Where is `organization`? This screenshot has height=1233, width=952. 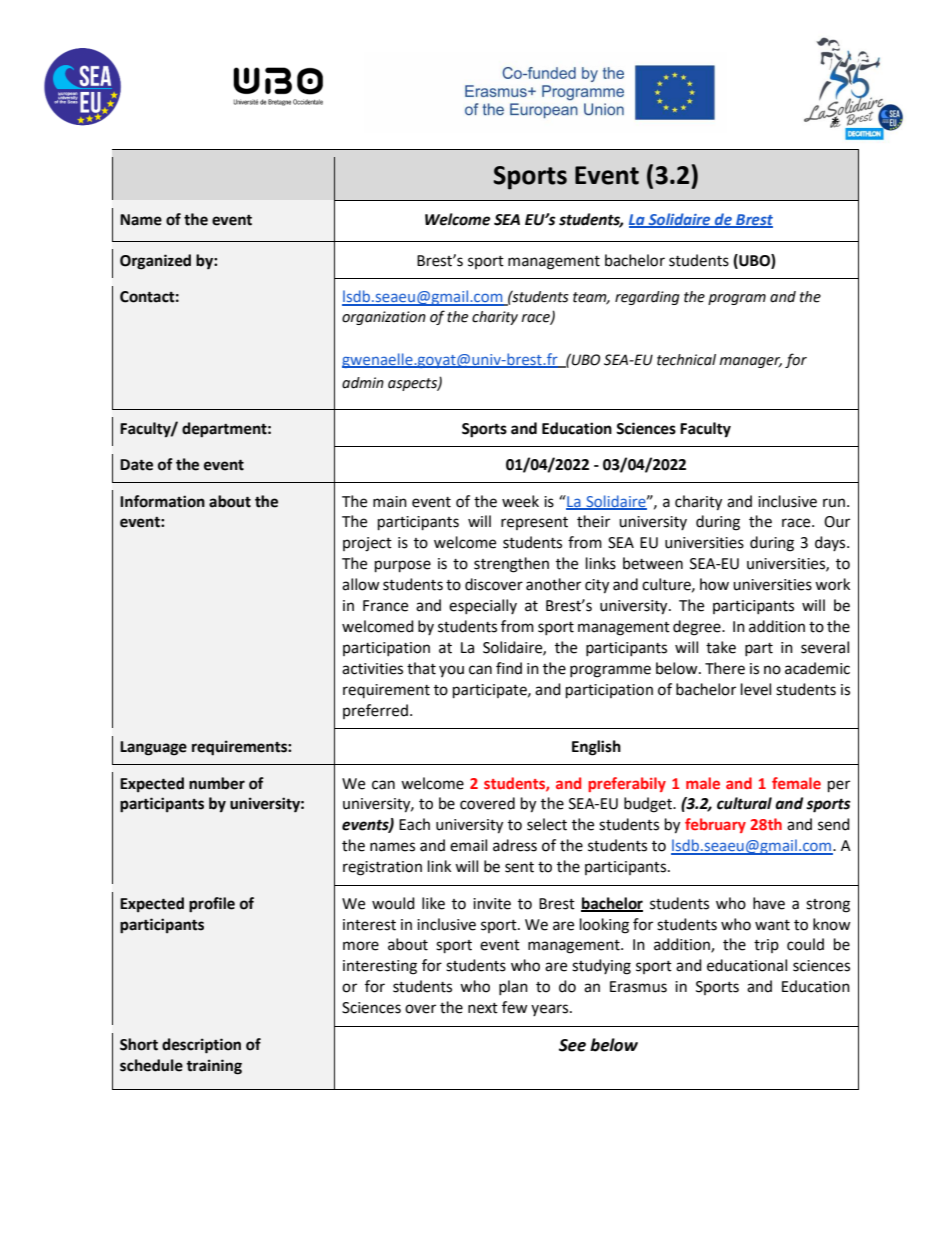
organization is located at coordinates (384, 318).
